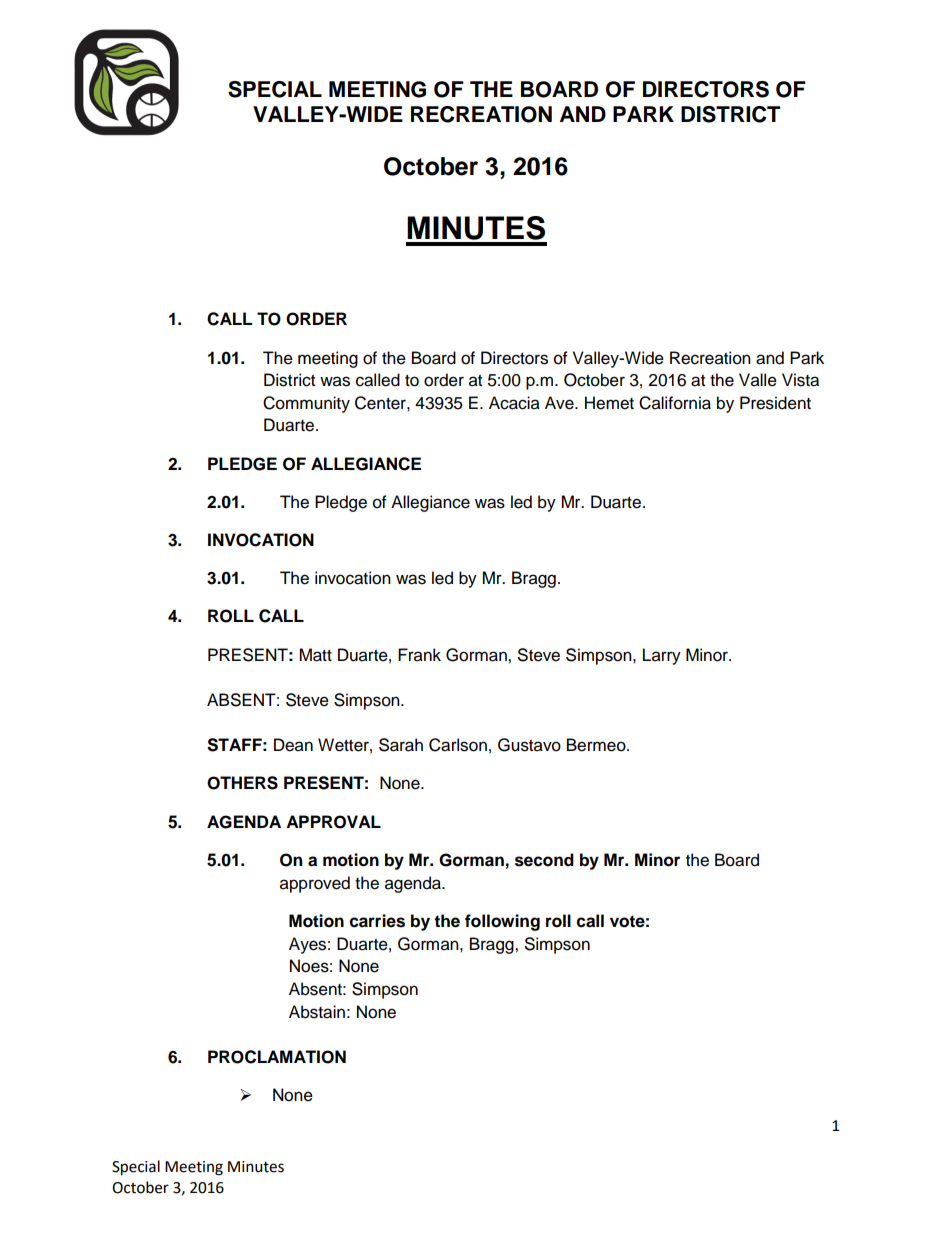 The height and width of the page is (1233, 952). I want to click on Matt, so click(315, 655).
